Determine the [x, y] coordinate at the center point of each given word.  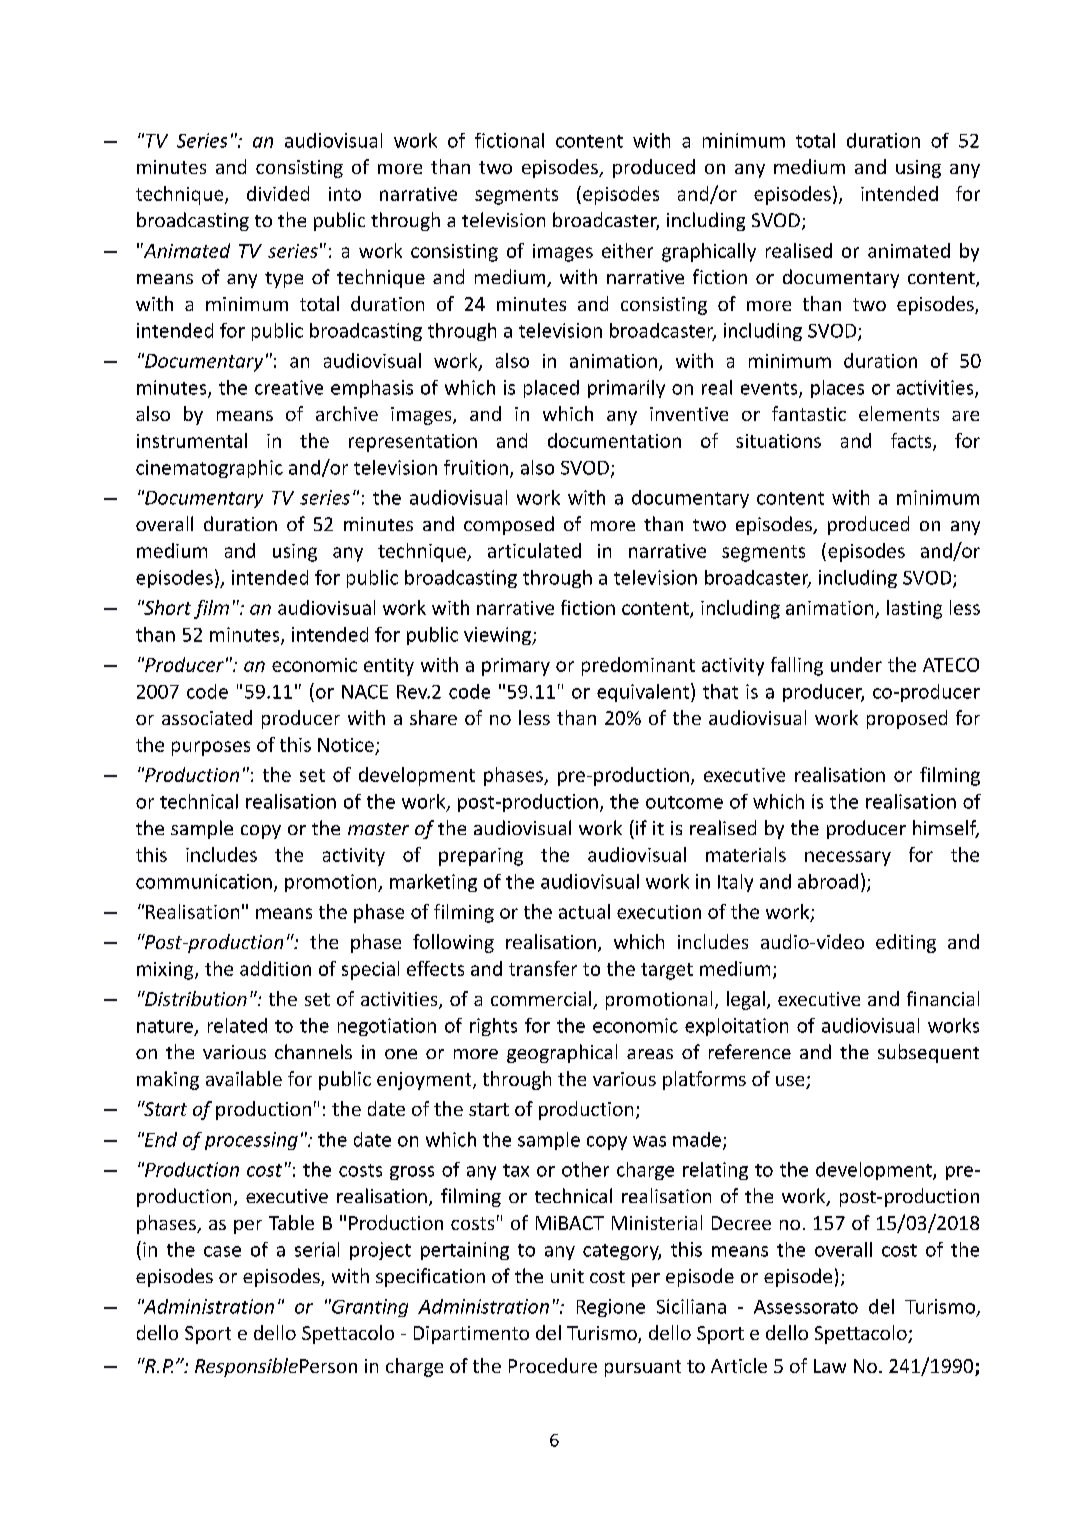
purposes [211, 748]
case [222, 1251]
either [627, 250]
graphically [709, 252]
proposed [907, 719]
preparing [481, 857]
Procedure [553, 1365]
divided [278, 193]
